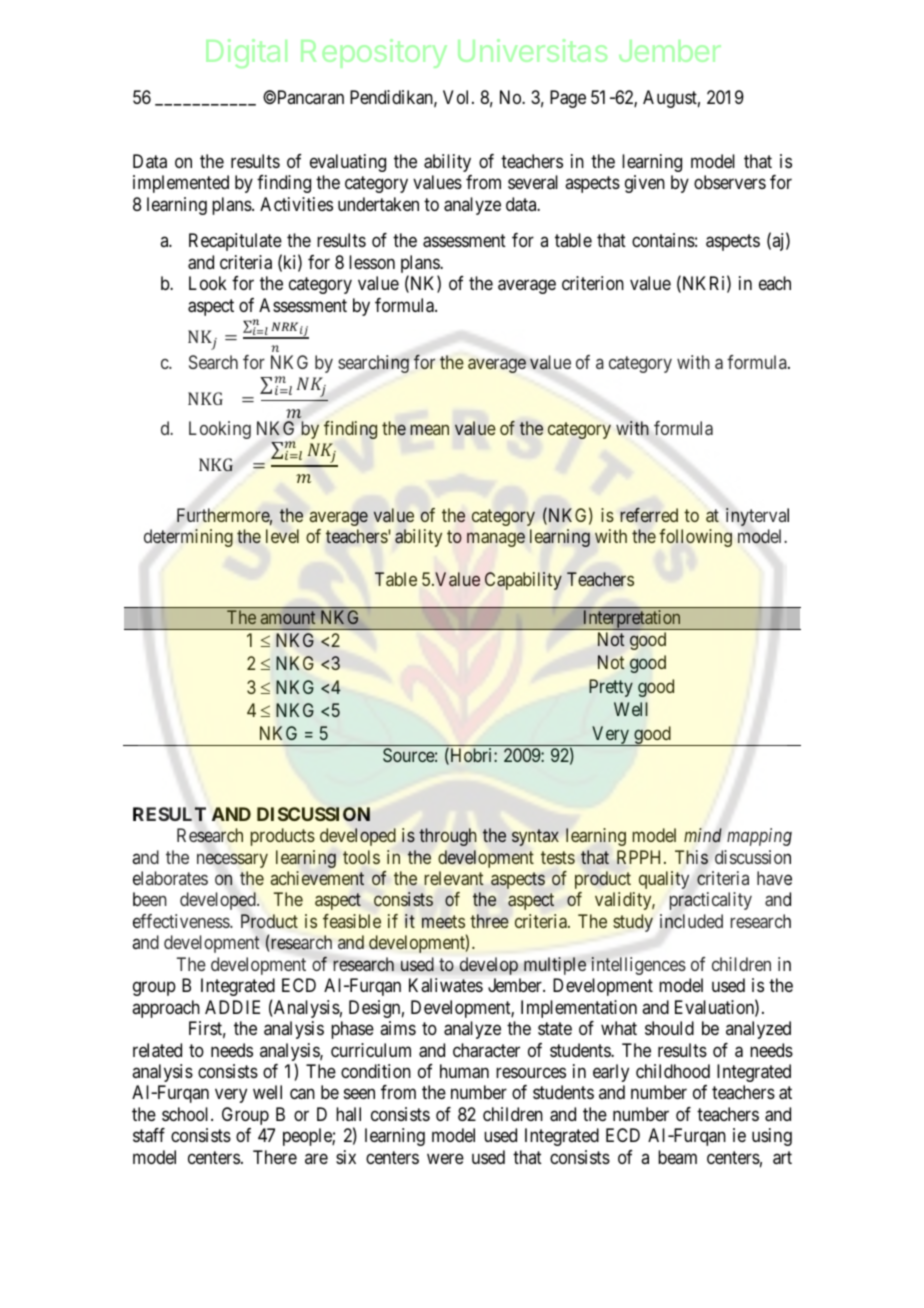 The image size is (924, 1308). Describe the element at coordinates (429, 429) in the screenshot. I see `mean` at that location.
